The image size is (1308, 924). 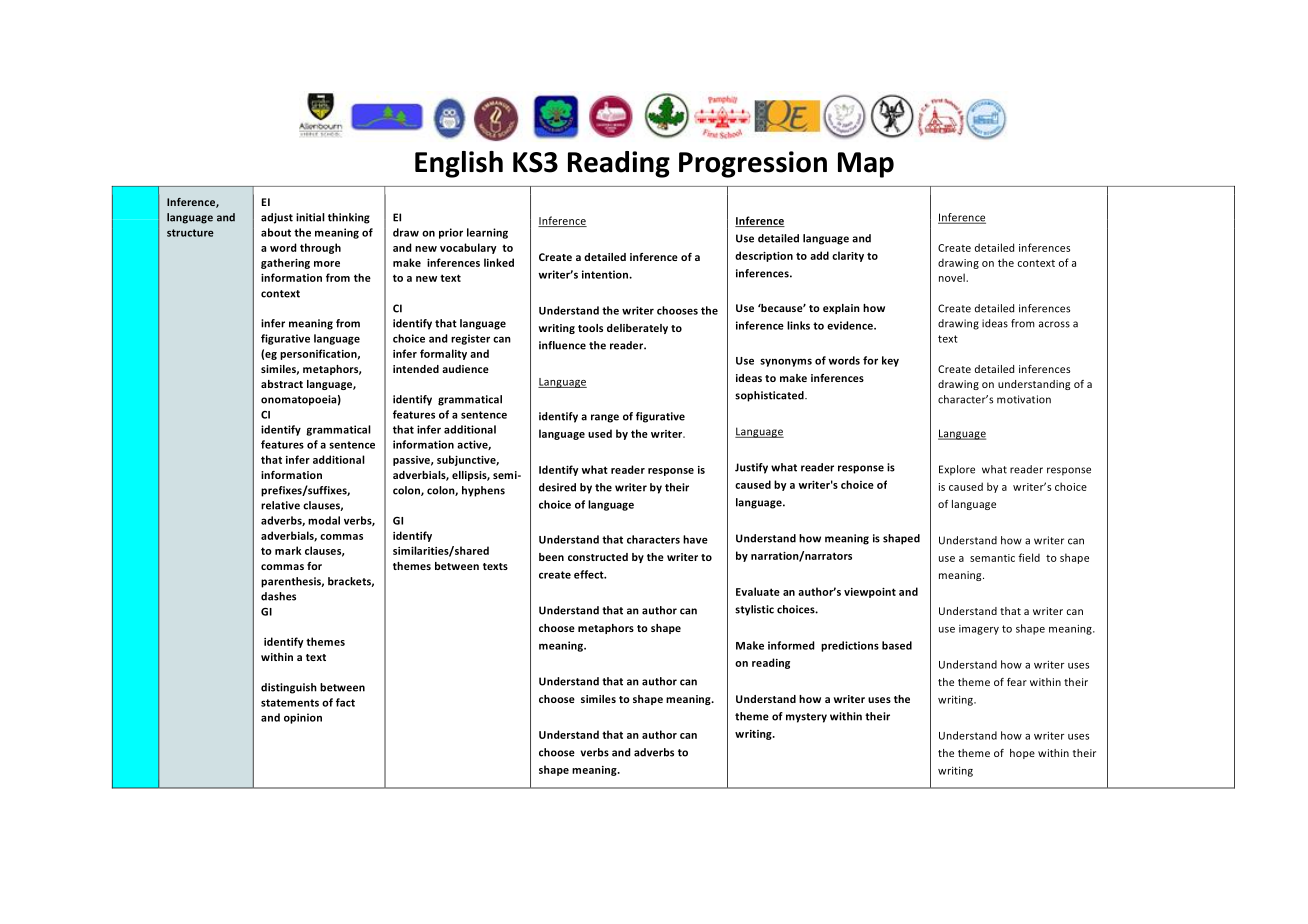 What do you see at coordinates (282, 384) in the document?
I see `abstract` at bounding box center [282, 384].
